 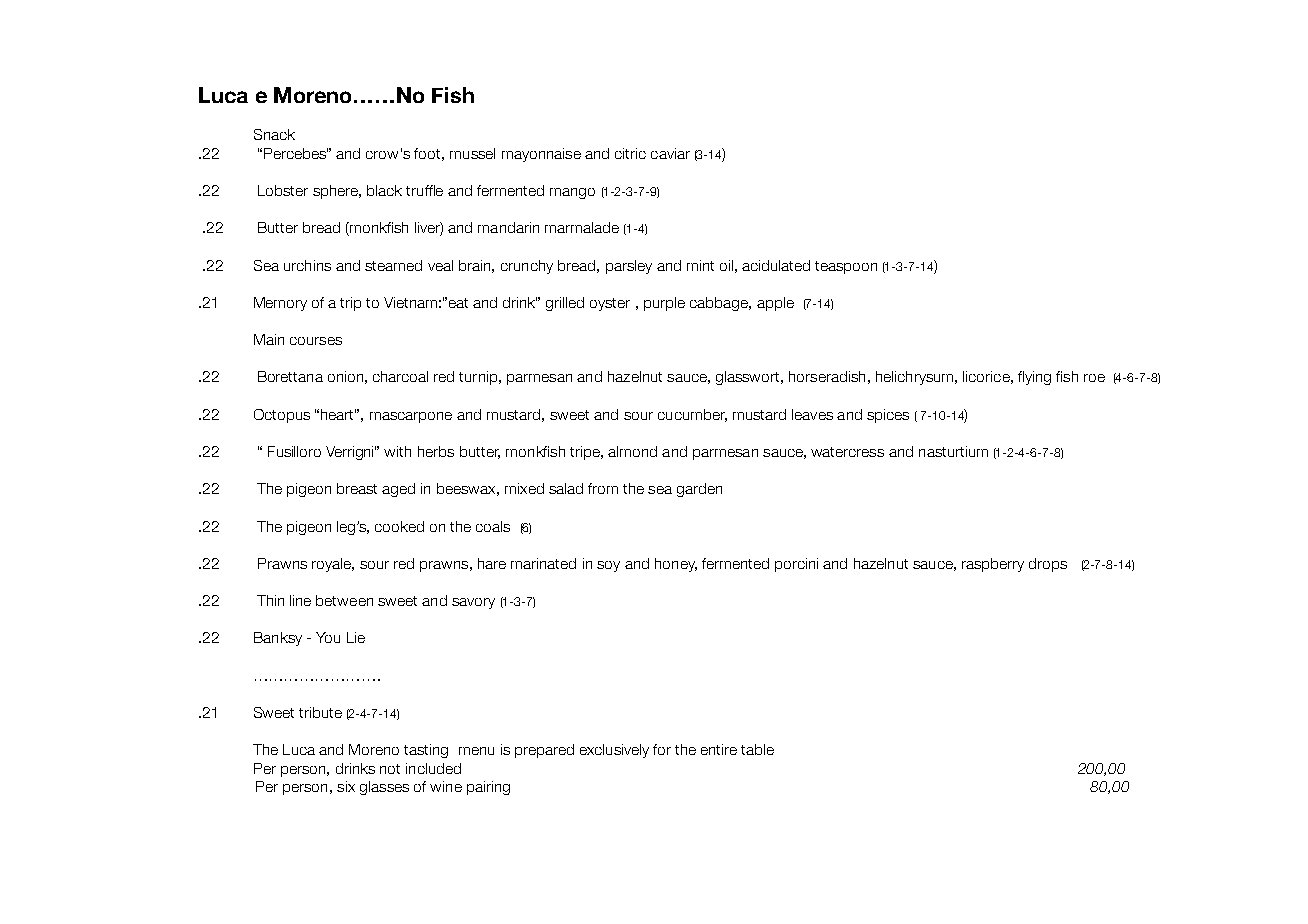 I want to click on black, so click(x=384, y=190).
